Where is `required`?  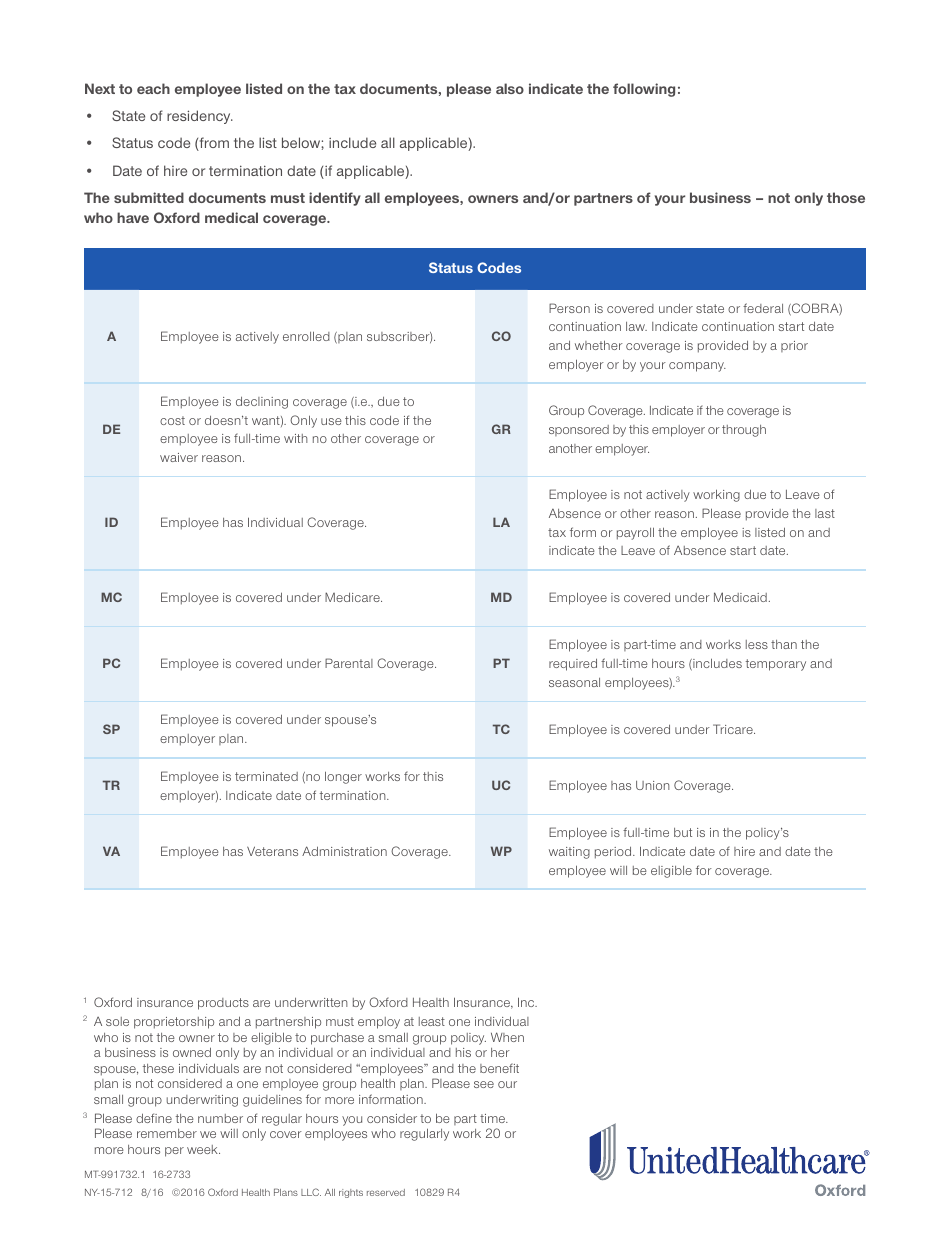 required is located at coordinates (573, 665).
